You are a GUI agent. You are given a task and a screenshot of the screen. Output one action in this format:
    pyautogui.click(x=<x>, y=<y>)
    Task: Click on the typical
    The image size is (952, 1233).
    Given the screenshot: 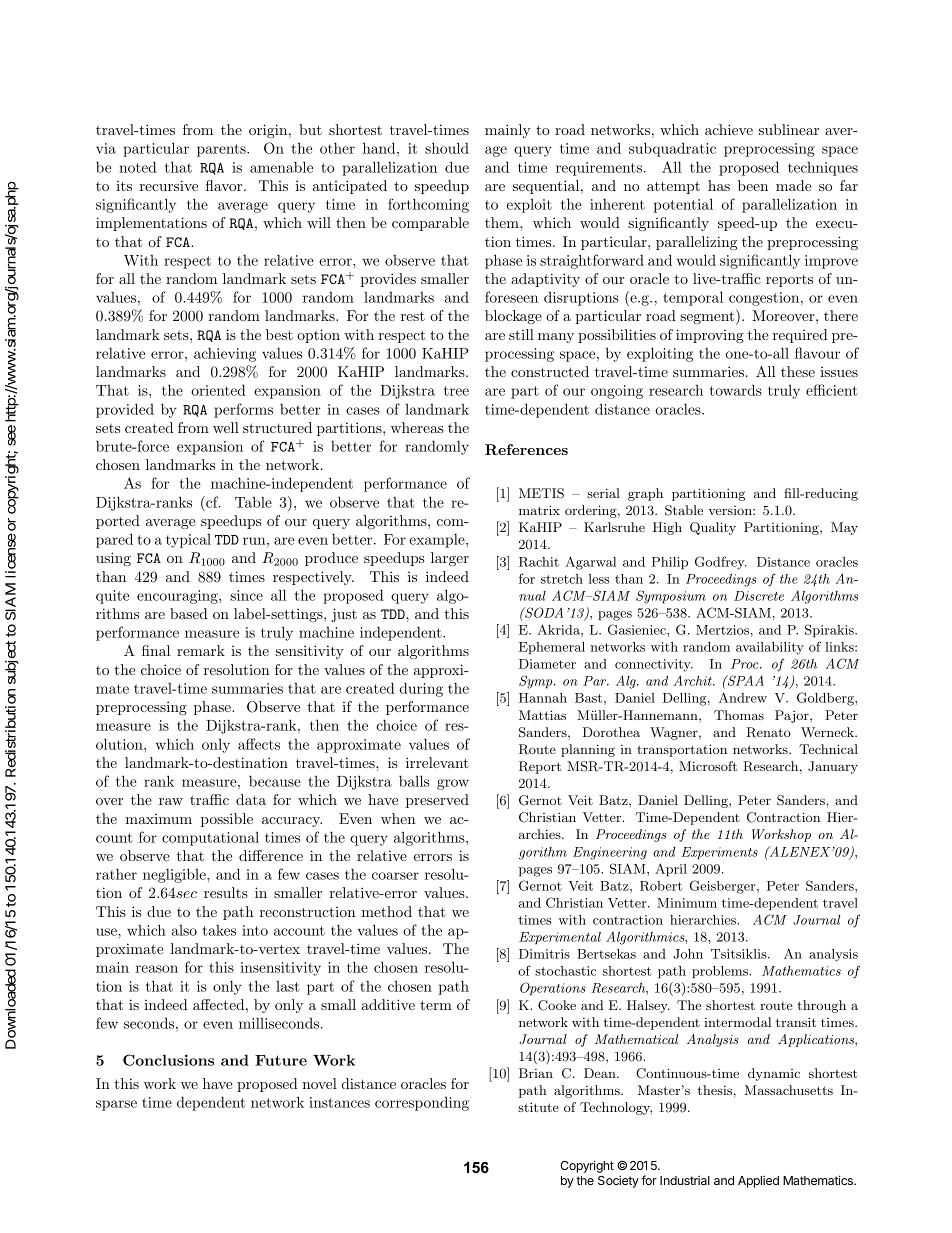 What is the action you would take?
    pyautogui.click(x=188, y=541)
